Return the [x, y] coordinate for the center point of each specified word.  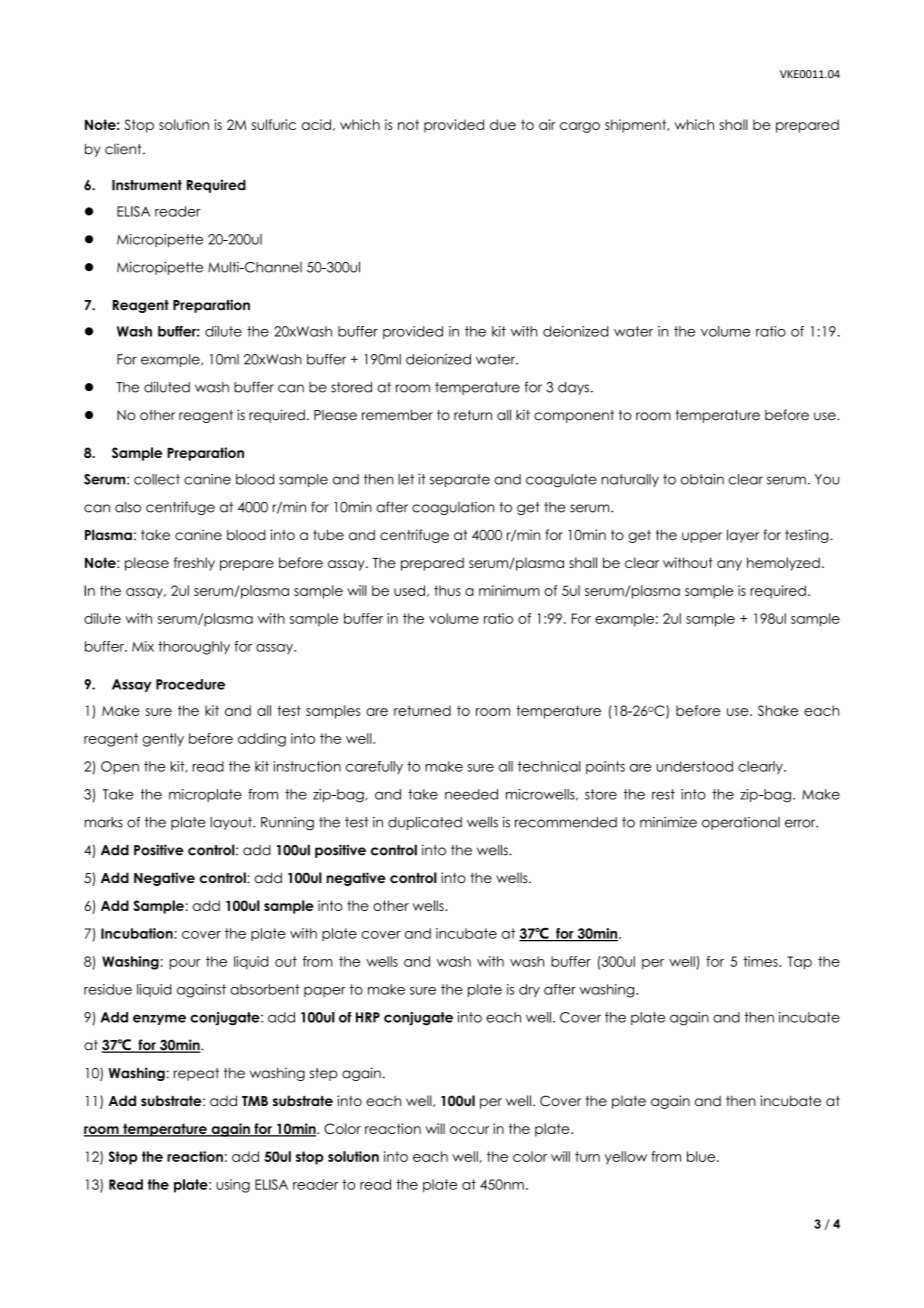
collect [157, 479]
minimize [668, 822]
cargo [580, 127]
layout [232, 823]
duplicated [425, 823]
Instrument [147, 185]
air [547, 124]
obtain [702, 479]
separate [460, 480]
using [233, 1186]
